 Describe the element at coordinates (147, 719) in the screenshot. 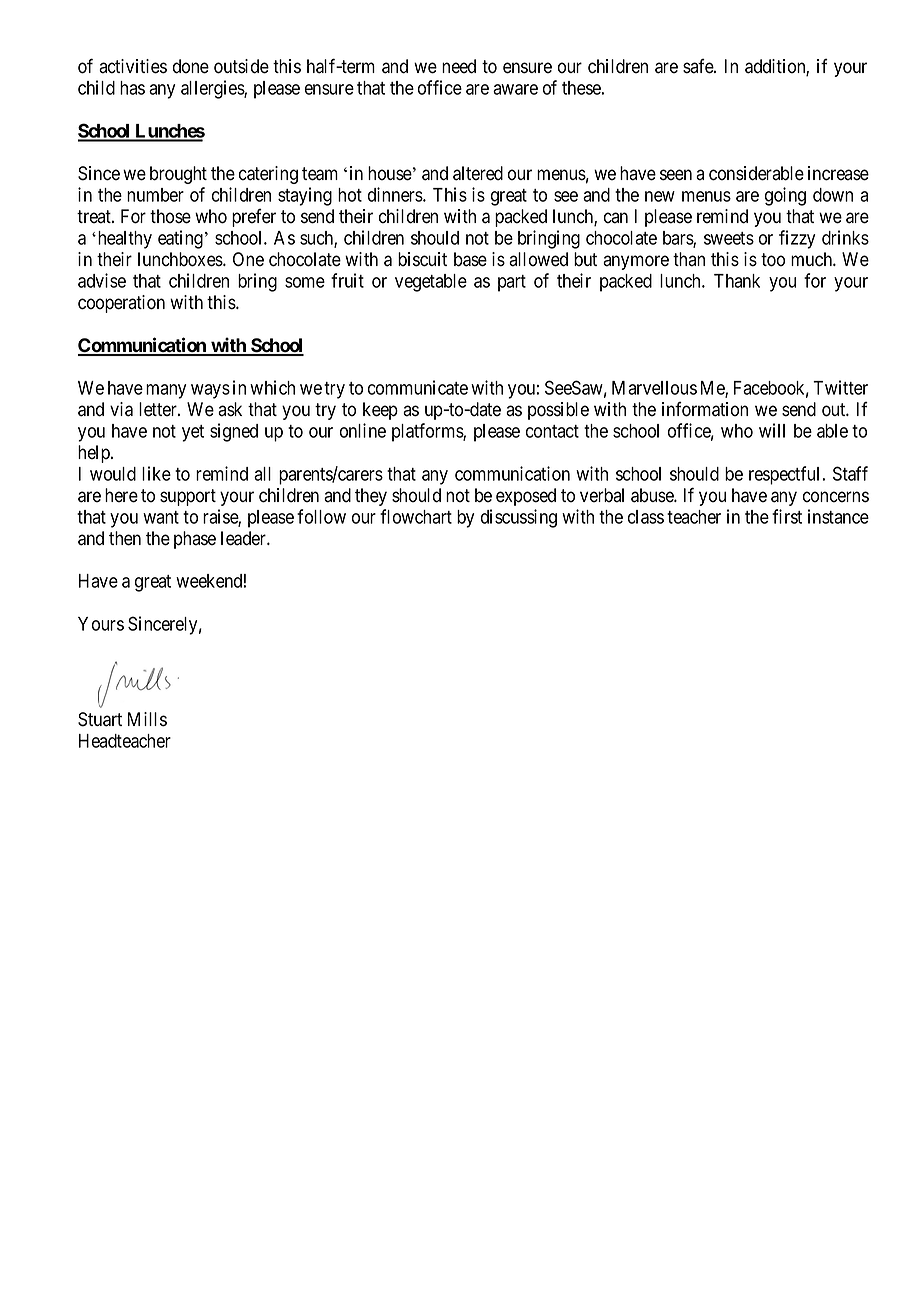

I see `Mills` at that location.
